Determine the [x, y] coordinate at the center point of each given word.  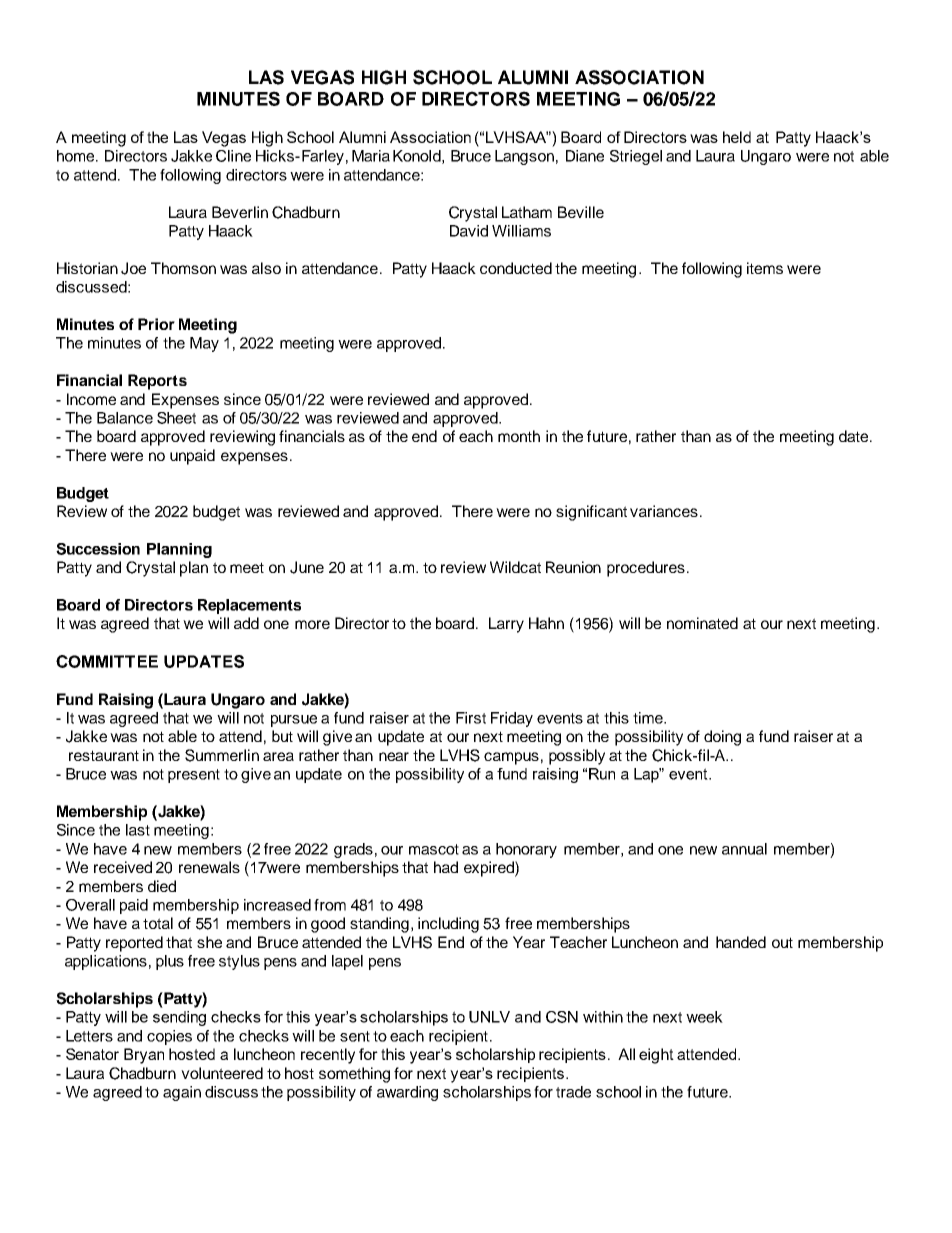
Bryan [144, 1056]
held [737, 137]
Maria [371, 156]
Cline [233, 156]
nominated [702, 623]
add [246, 623]
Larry [506, 625]
